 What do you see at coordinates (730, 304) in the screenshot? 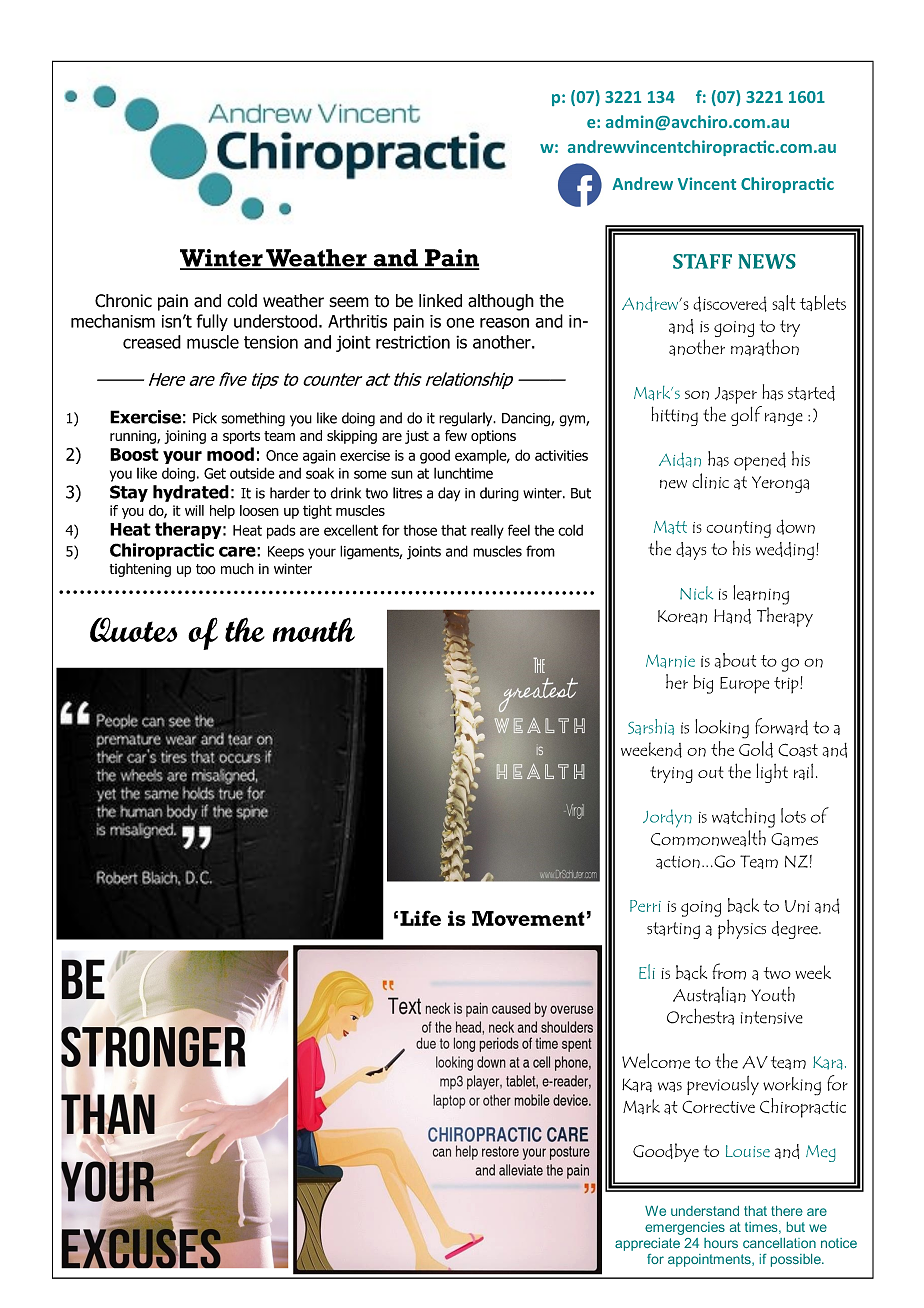
I see `discovered` at bounding box center [730, 304].
